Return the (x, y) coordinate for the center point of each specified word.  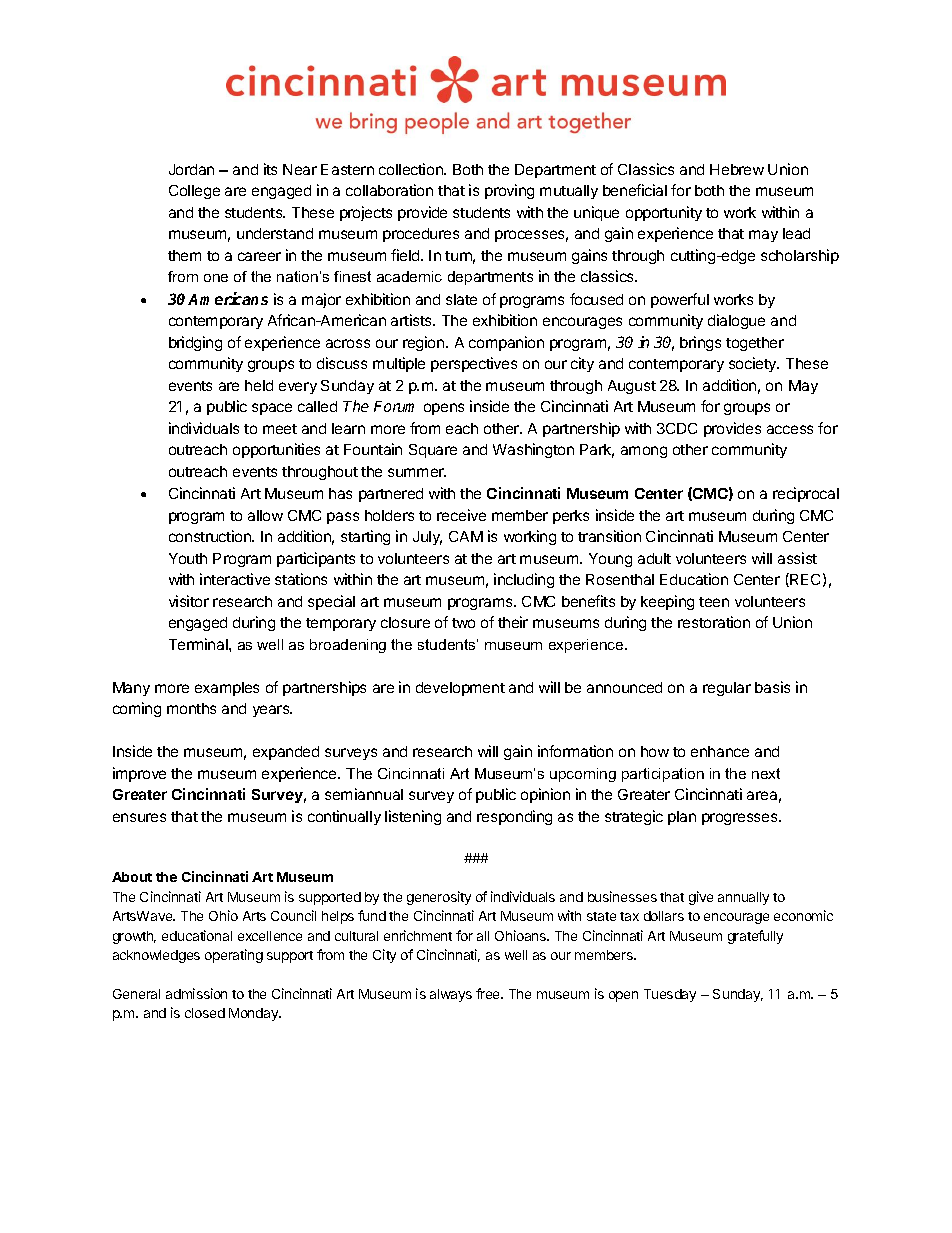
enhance (720, 751)
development (460, 689)
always (451, 995)
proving (509, 191)
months (191, 708)
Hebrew (737, 169)
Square (433, 451)
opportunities (276, 450)
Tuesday (670, 995)
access (790, 429)
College (194, 192)
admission (196, 993)
